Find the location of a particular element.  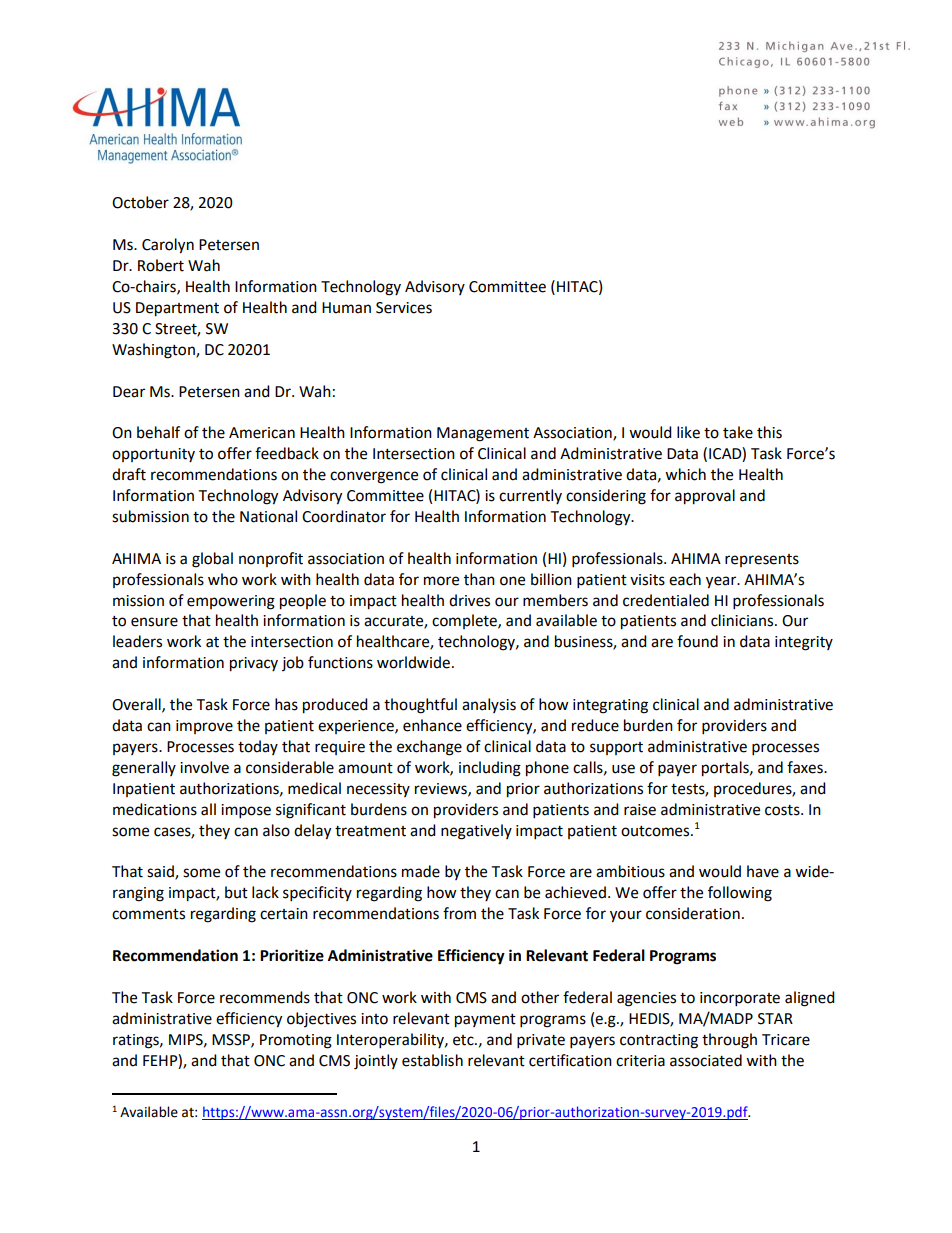

impose is located at coordinates (246, 811).
